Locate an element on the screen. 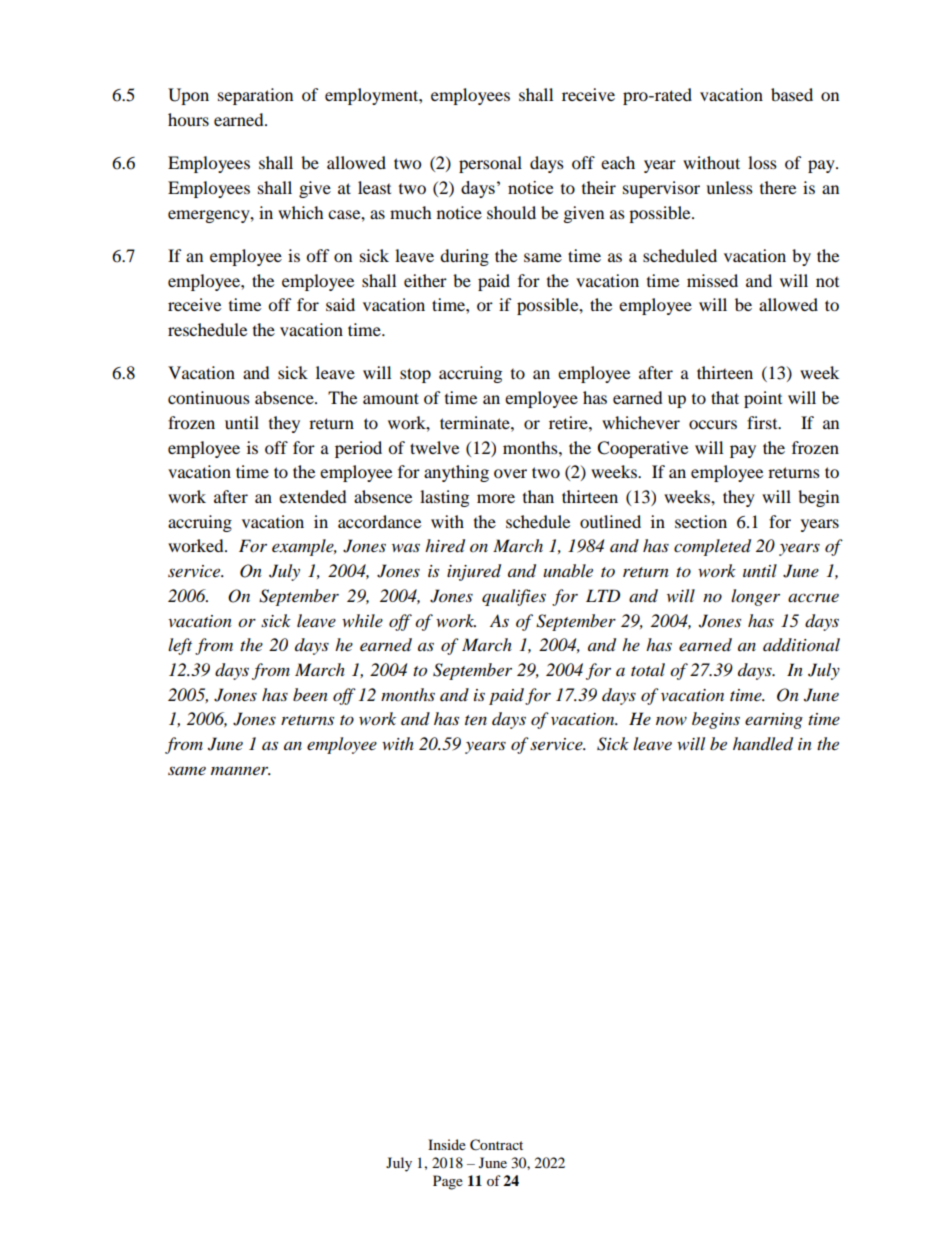 The height and width of the screenshot is (1233, 952). loss is located at coordinates (762, 162).
